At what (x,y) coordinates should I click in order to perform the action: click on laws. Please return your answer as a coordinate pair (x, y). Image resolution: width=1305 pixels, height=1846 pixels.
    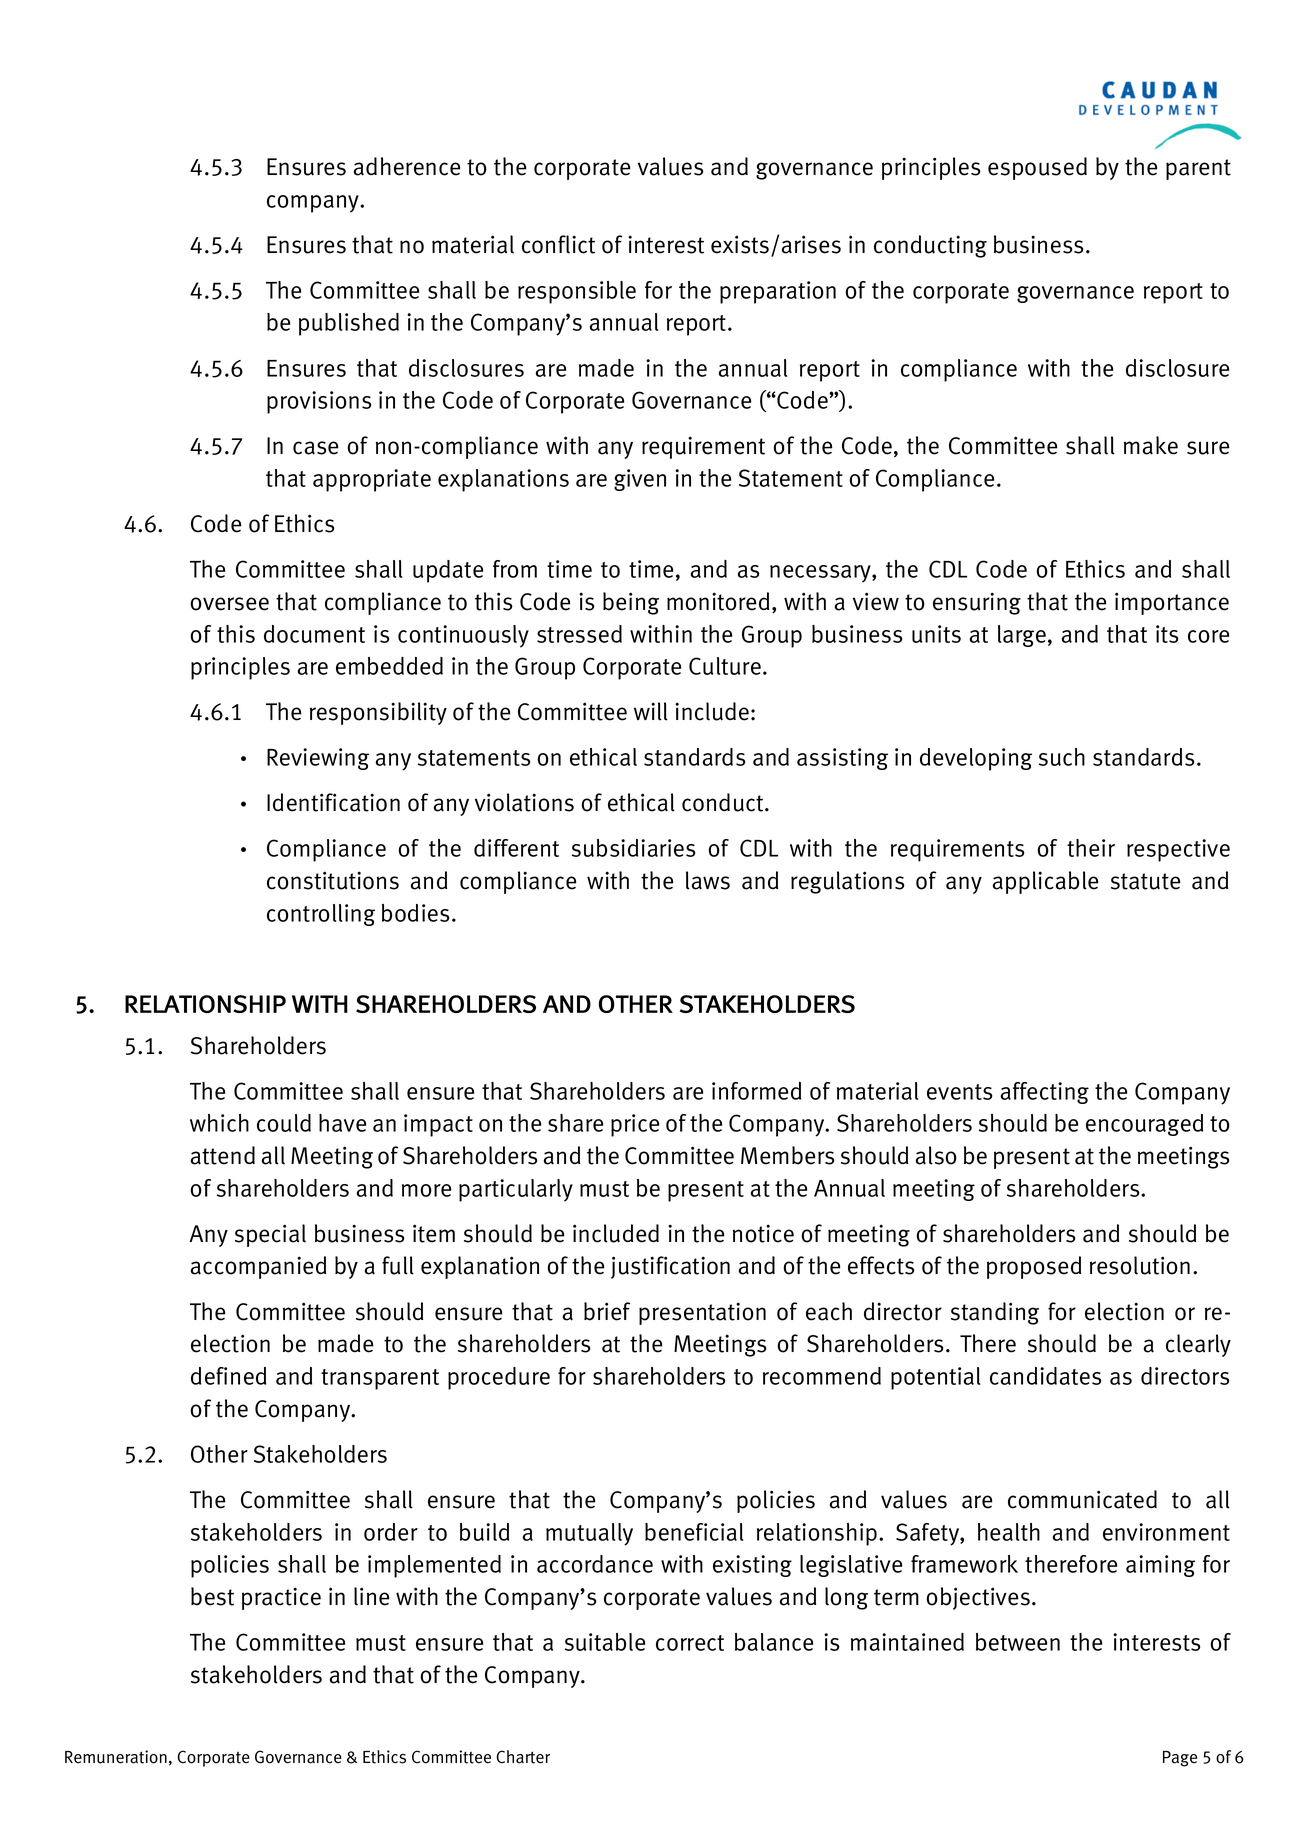
    Looking at the image, I should click on (708, 880).
